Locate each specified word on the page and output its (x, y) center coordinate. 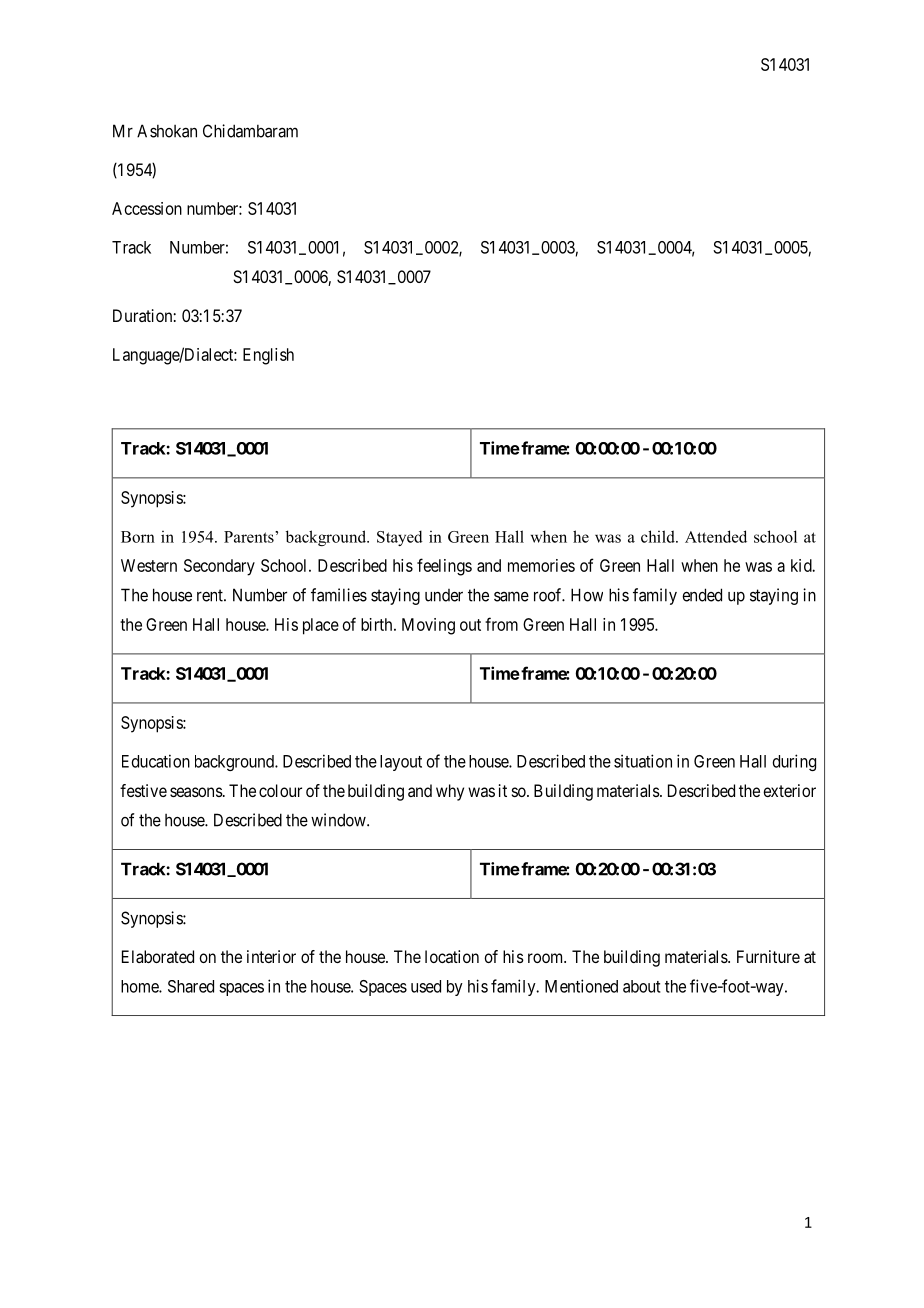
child (659, 536)
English (268, 356)
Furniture (768, 956)
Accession (147, 208)
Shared (191, 986)
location (452, 956)
